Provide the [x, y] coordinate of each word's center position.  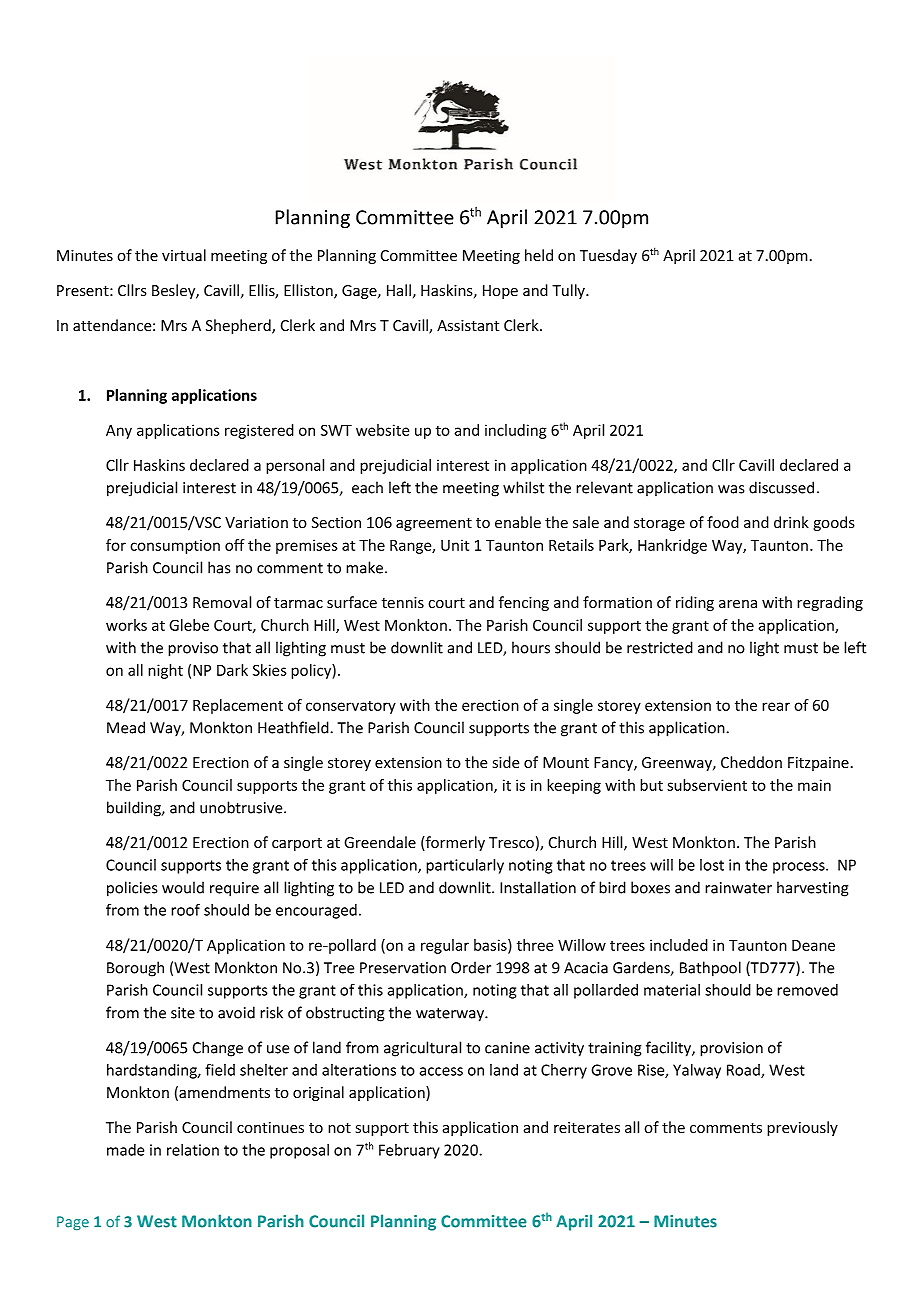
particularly [465, 866]
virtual [184, 255]
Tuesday [608, 256]
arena [738, 604]
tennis [403, 602]
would [183, 887]
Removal [222, 602]
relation [193, 1150]
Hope [500, 292]
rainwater [738, 888]
